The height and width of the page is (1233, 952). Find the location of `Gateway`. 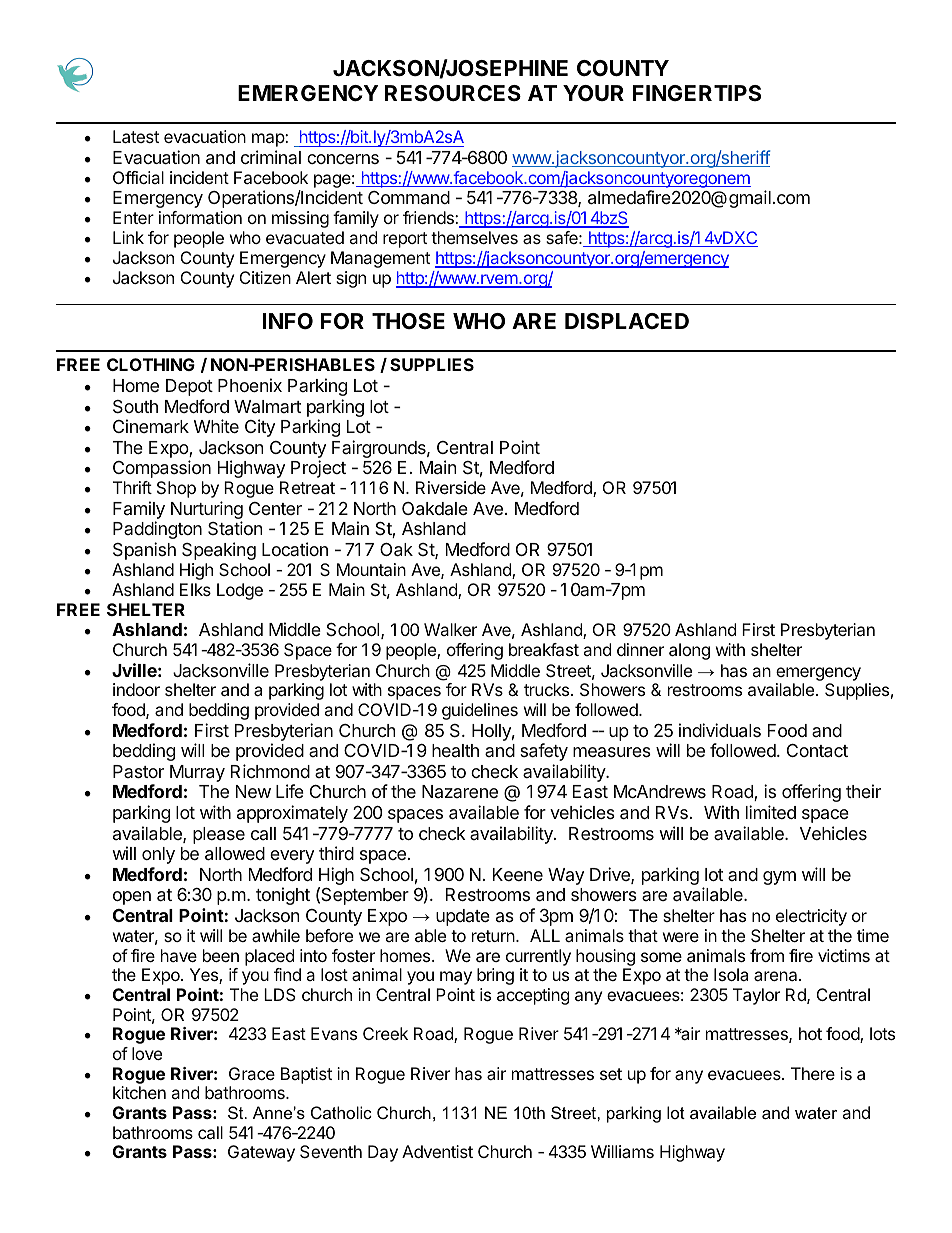

Gateway is located at coordinates (261, 1153).
